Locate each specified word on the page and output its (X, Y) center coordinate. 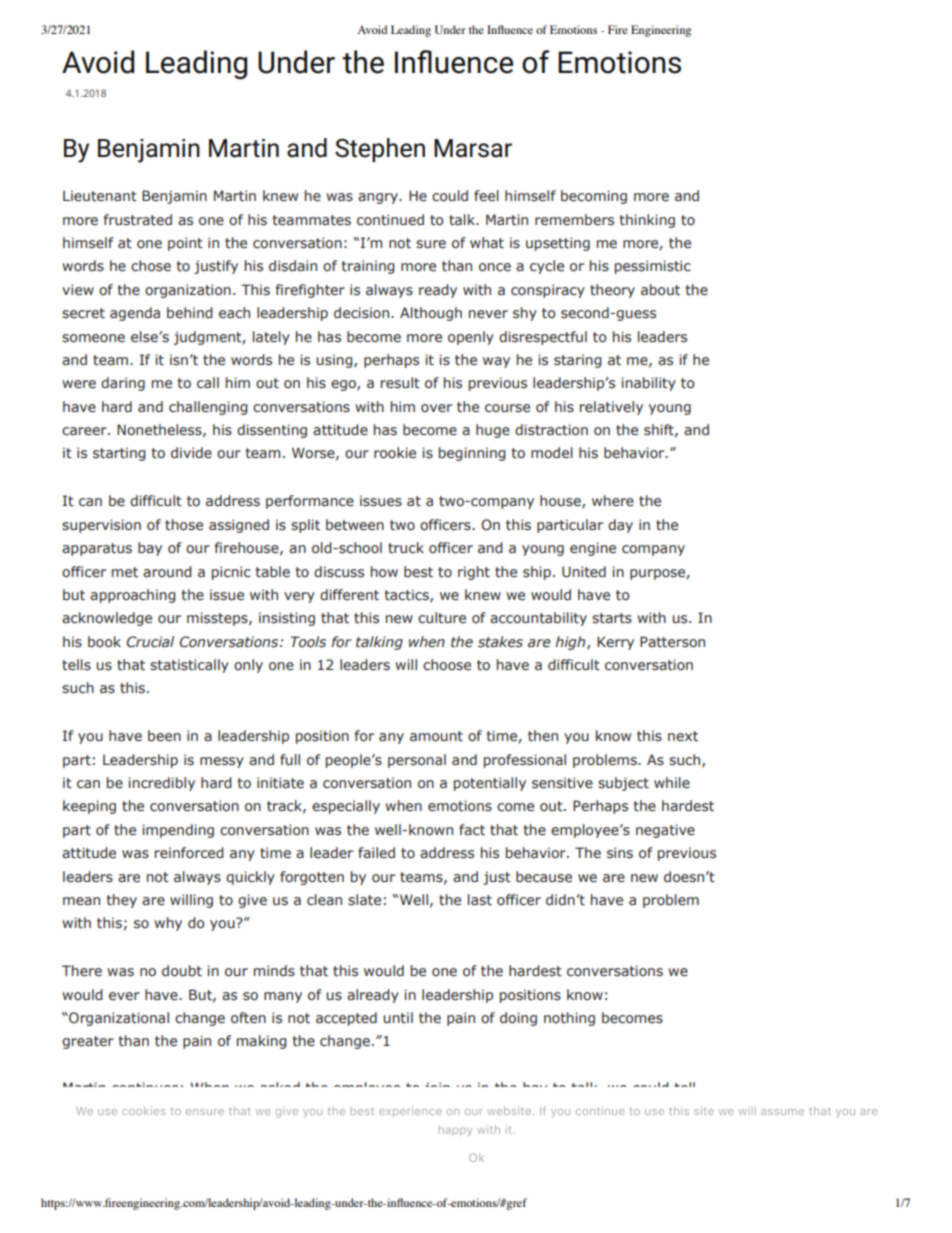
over (436, 408)
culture (442, 617)
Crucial (150, 641)
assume (782, 1112)
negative (665, 831)
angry (379, 198)
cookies (144, 1110)
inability (648, 384)
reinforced (189, 852)
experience (410, 1111)
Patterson (672, 642)
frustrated (138, 220)
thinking (647, 221)
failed (376, 853)
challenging (208, 408)
